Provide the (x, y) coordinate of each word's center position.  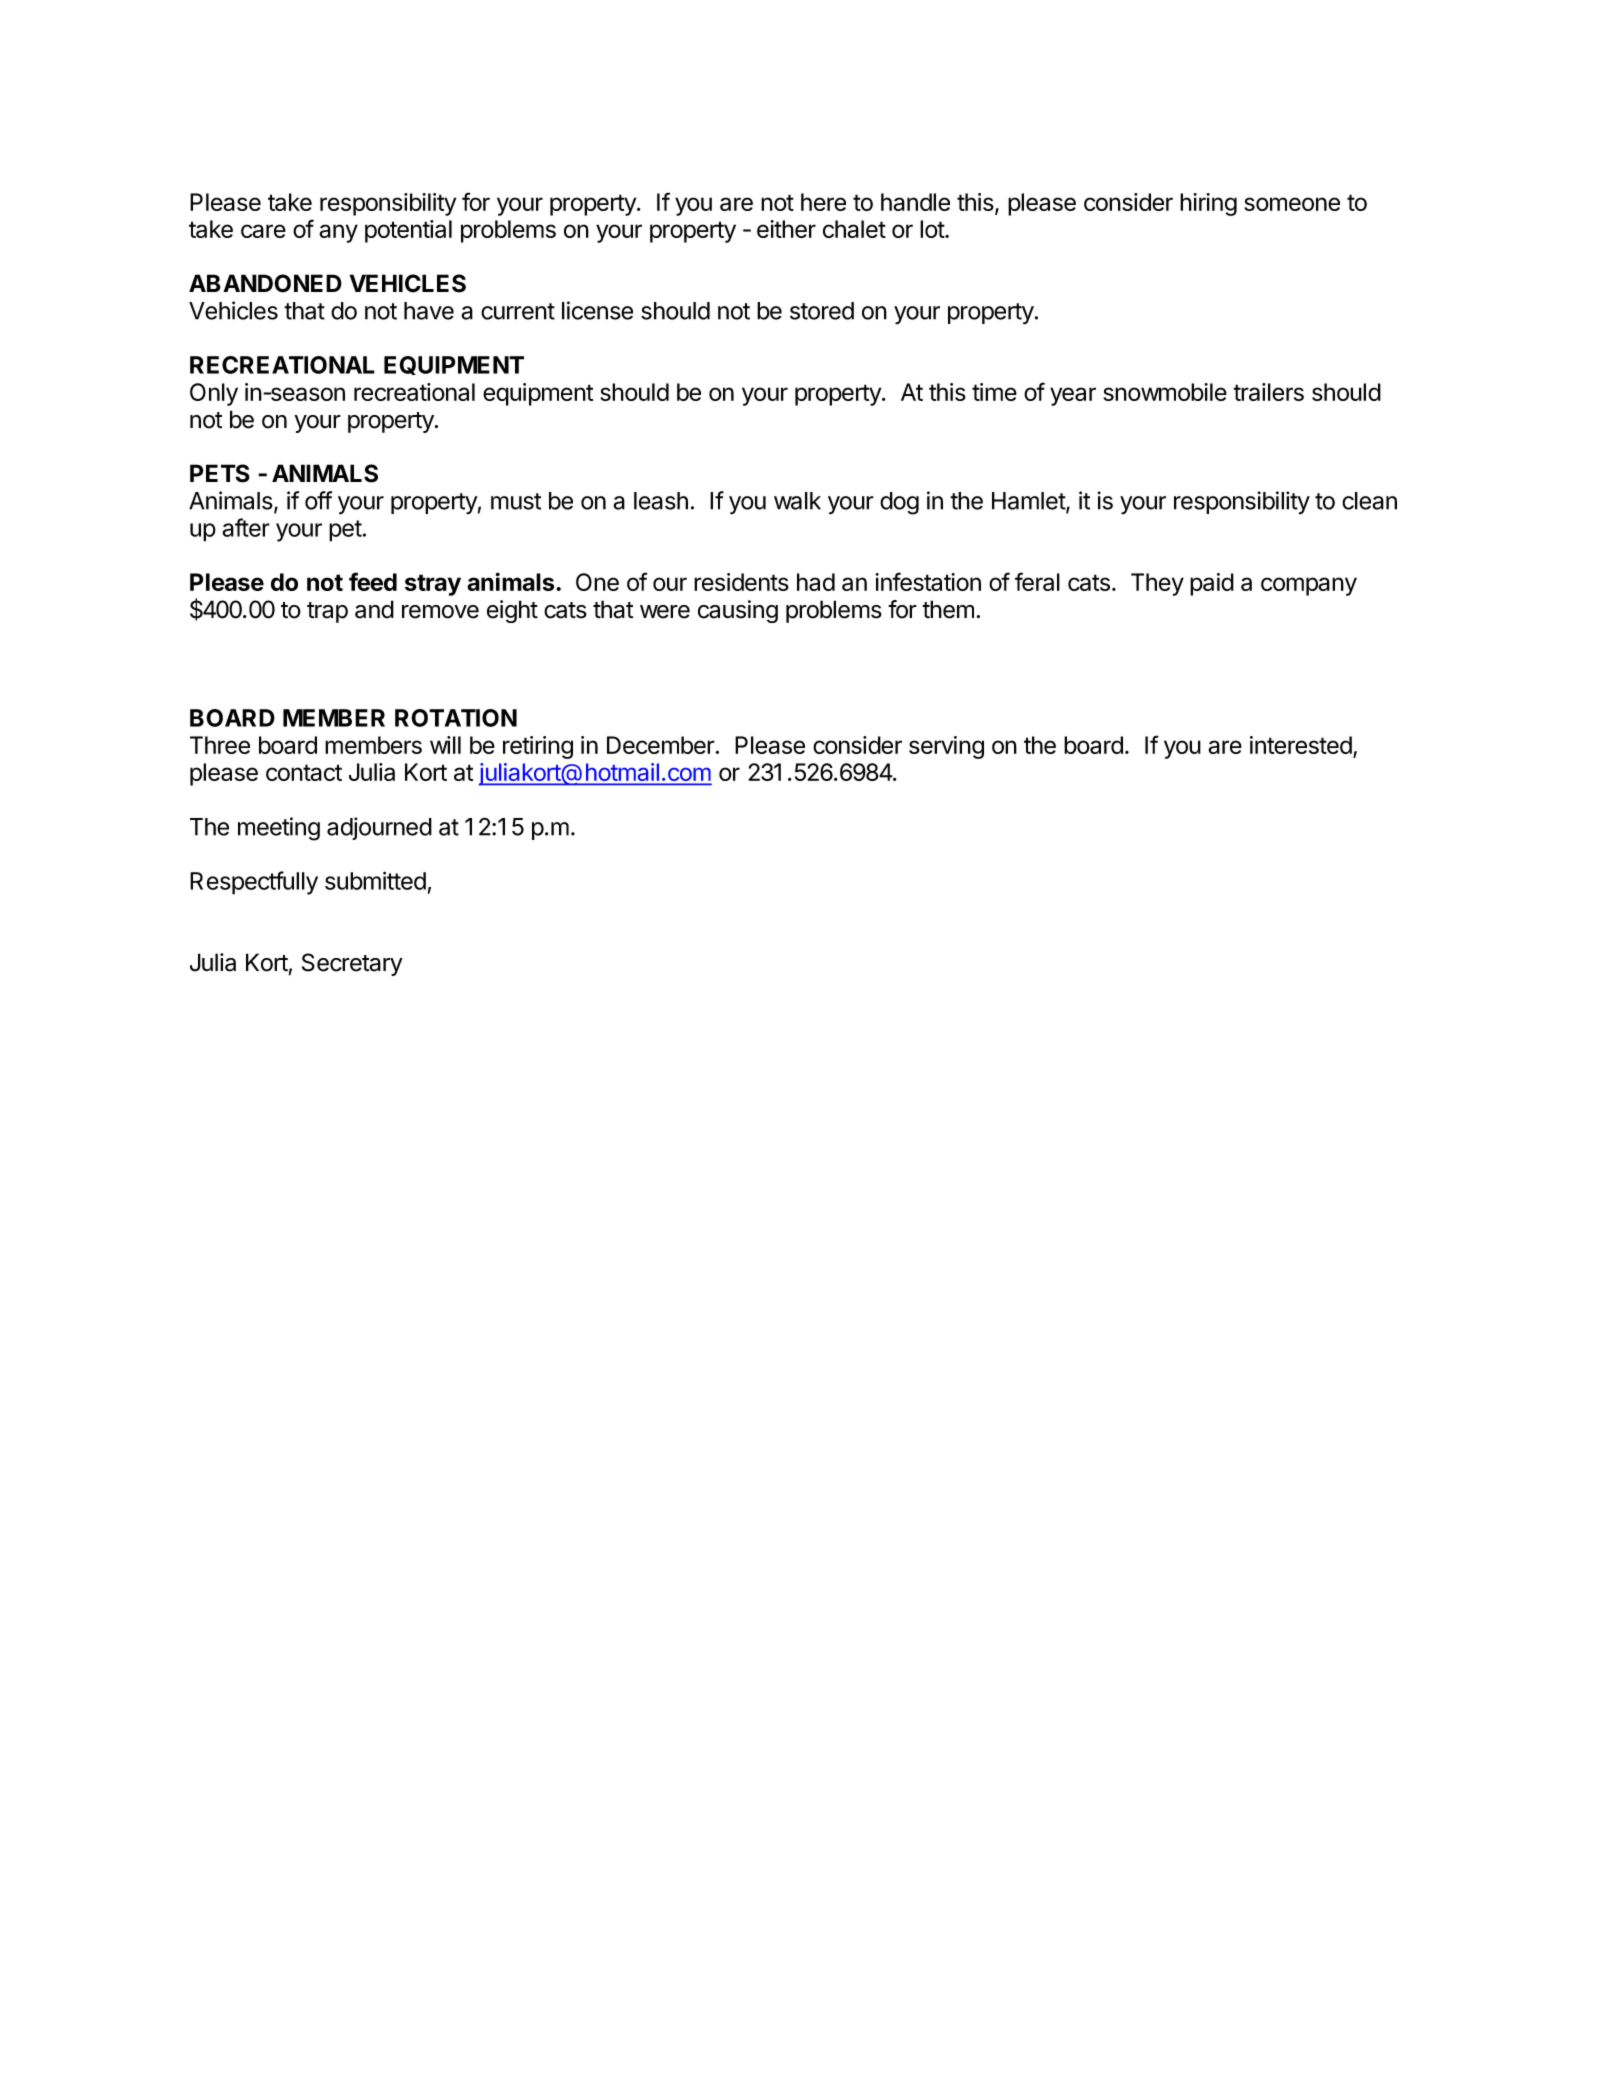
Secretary (352, 964)
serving (946, 747)
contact (304, 772)
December (661, 745)
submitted (375, 880)
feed (373, 581)
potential (408, 231)
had (816, 582)
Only (214, 394)
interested (1301, 745)
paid (1212, 584)
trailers (1268, 392)
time (994, 392)
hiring (1208, 204)
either (786, 229)
